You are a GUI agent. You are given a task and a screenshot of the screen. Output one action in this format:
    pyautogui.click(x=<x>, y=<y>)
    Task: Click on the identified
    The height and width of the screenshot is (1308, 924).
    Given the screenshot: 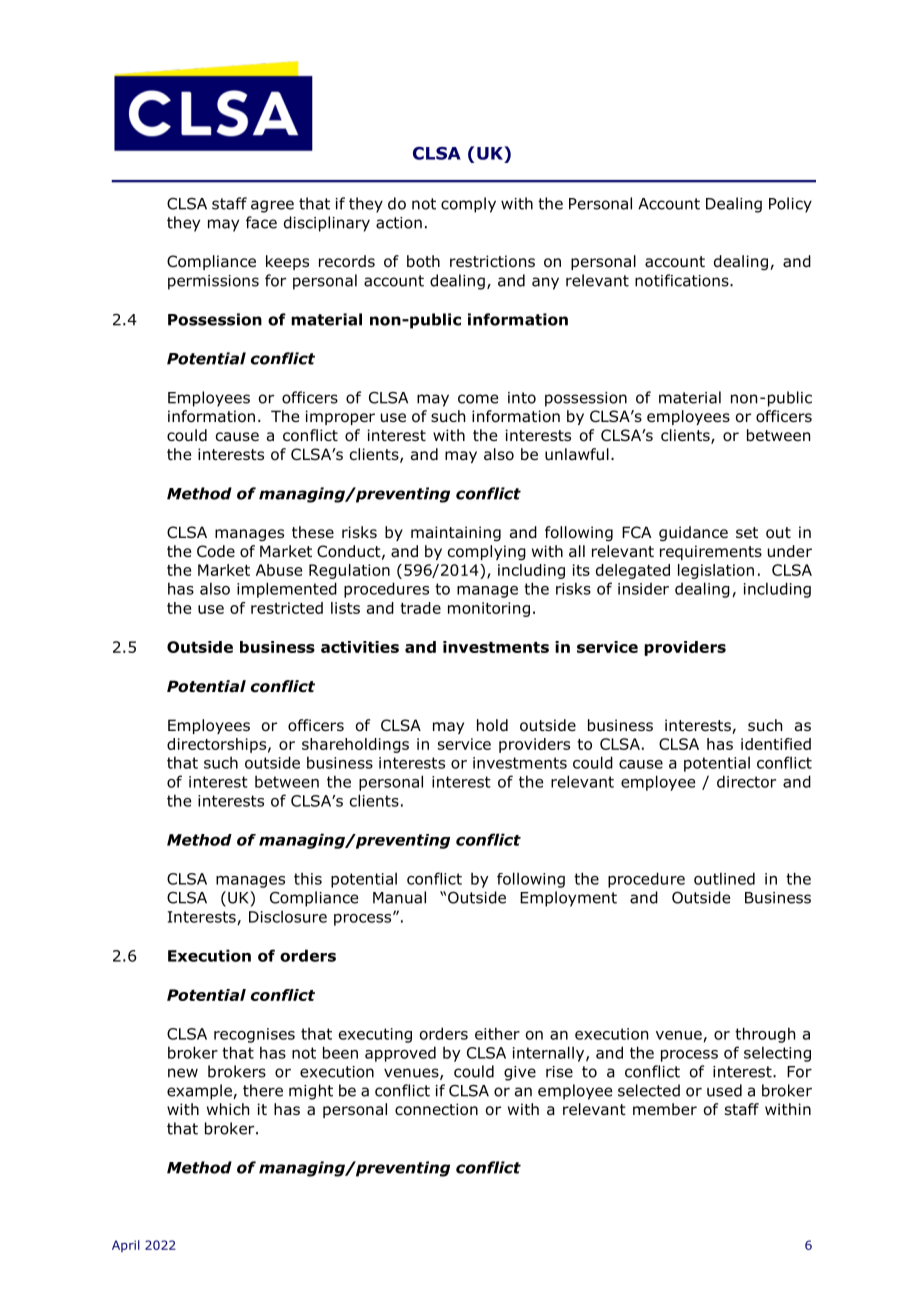 What is the action you would take?
    pyautogui.click(x=776, y=744)
